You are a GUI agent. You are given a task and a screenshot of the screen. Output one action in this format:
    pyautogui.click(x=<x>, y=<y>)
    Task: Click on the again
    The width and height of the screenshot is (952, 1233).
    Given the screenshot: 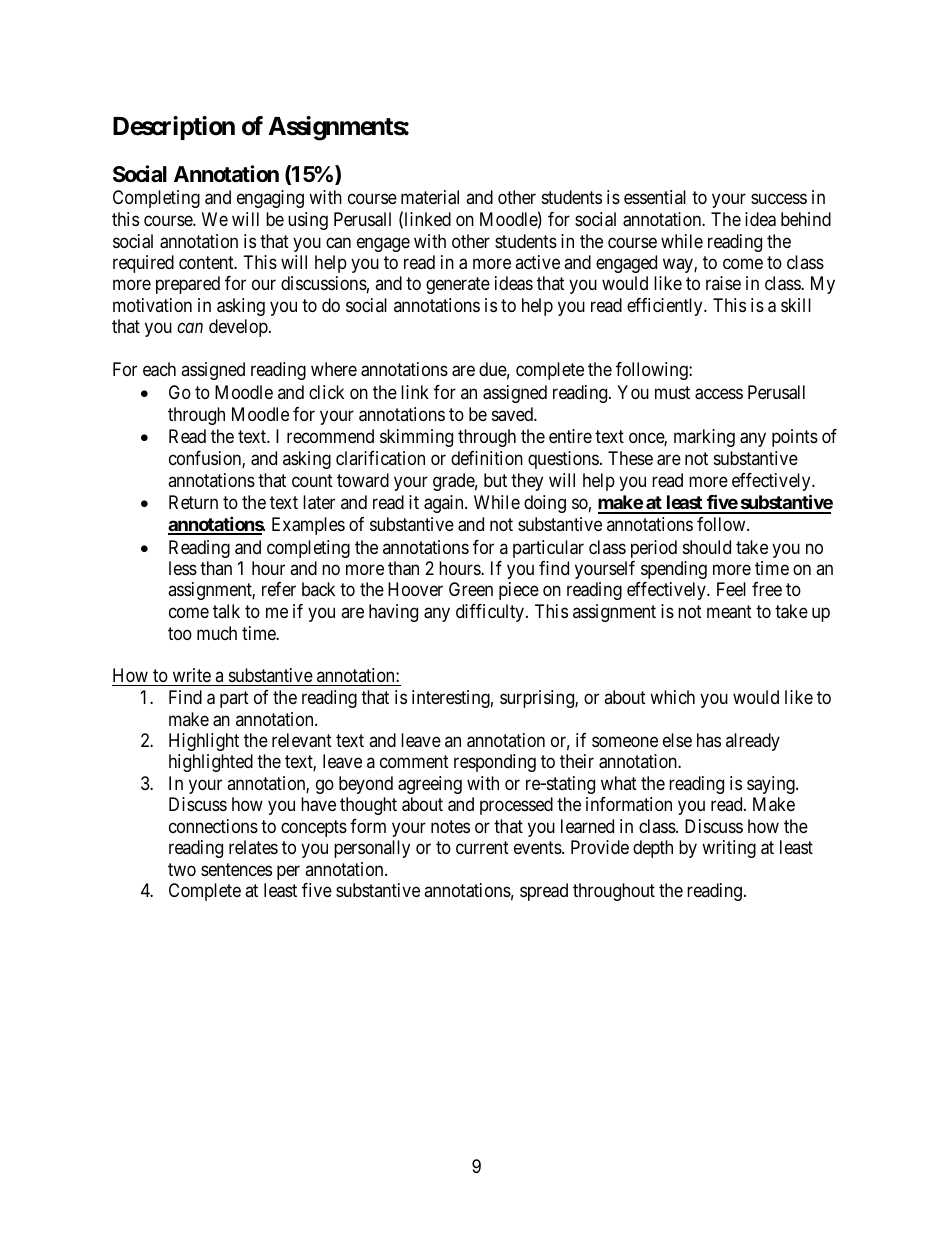 What is the action you would take?
    pyautogui.click(x=445, y=504)
